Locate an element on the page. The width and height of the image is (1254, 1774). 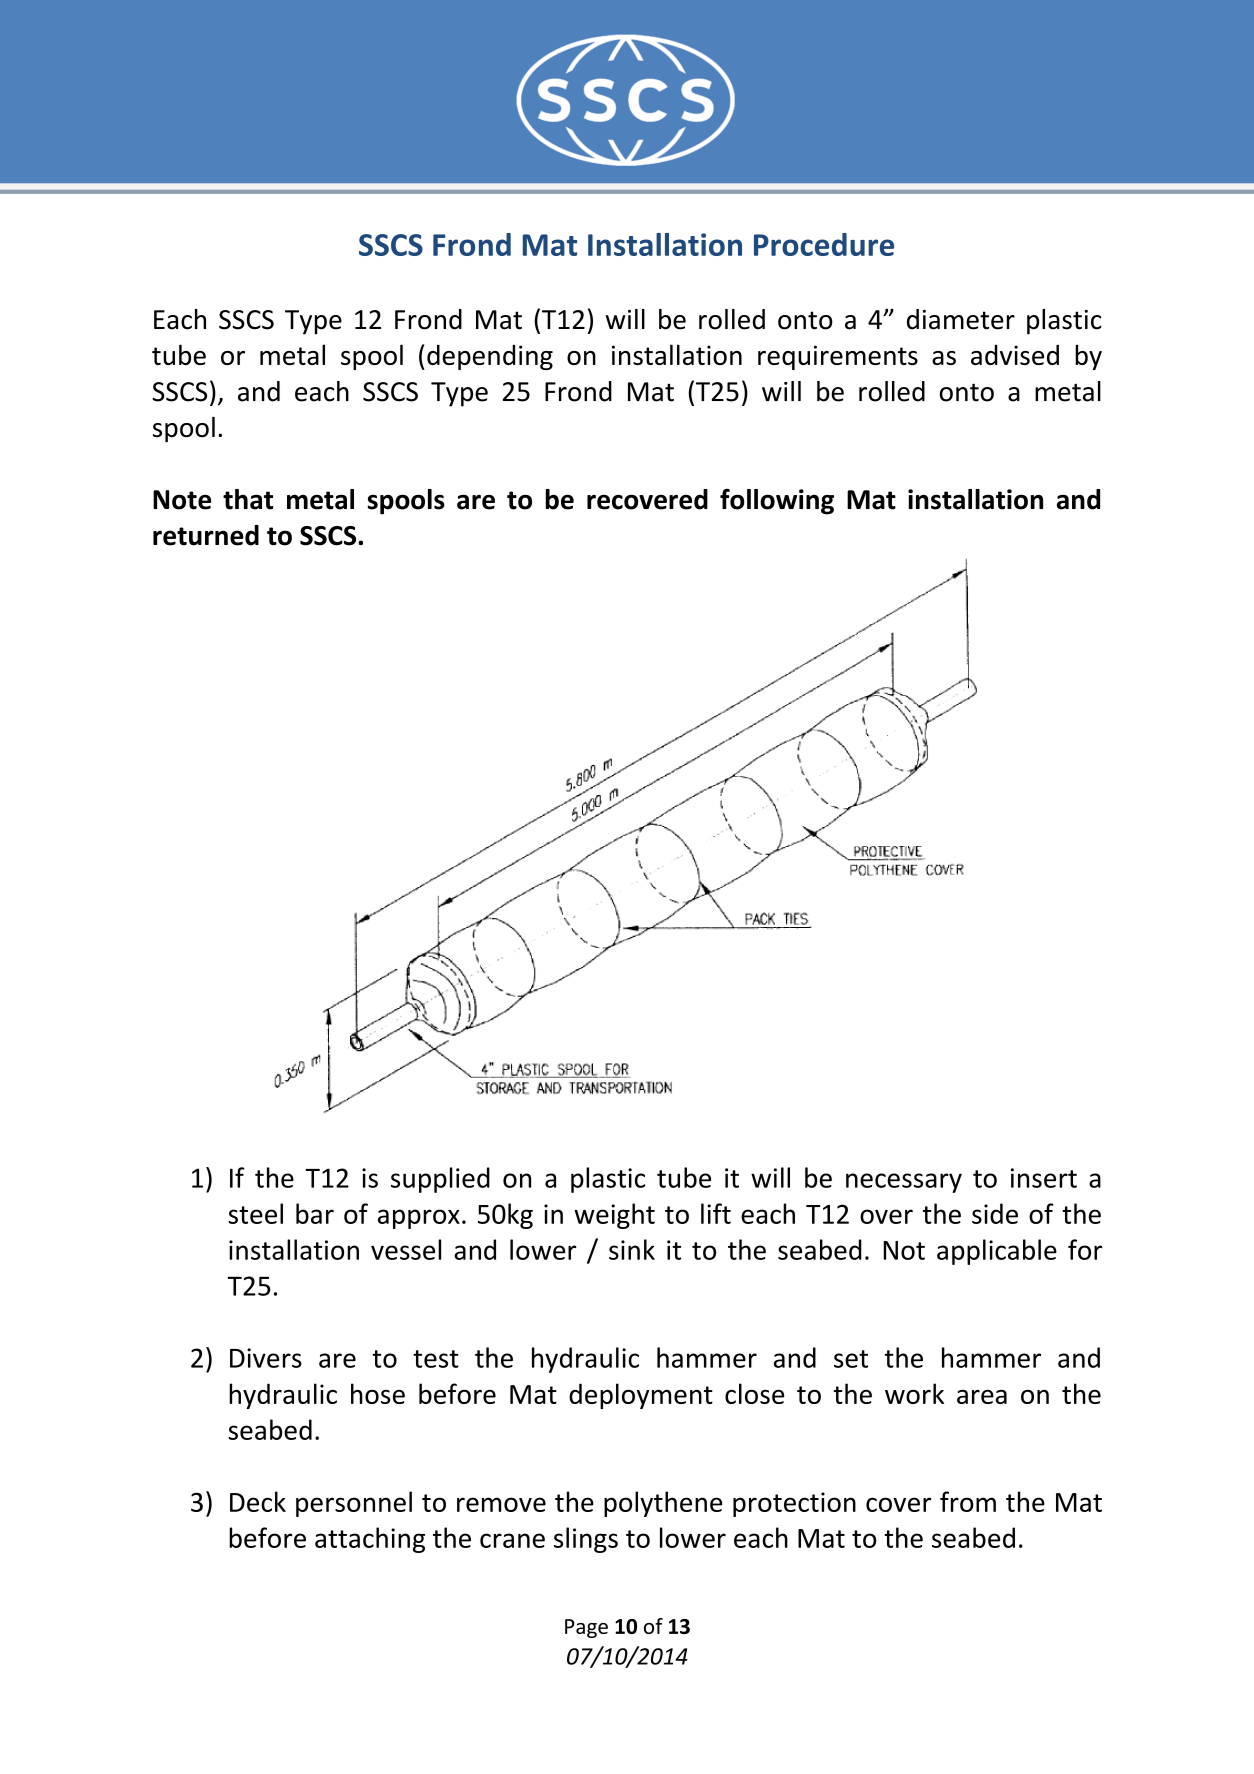
applicable is located at coordinates (997, 1252).
